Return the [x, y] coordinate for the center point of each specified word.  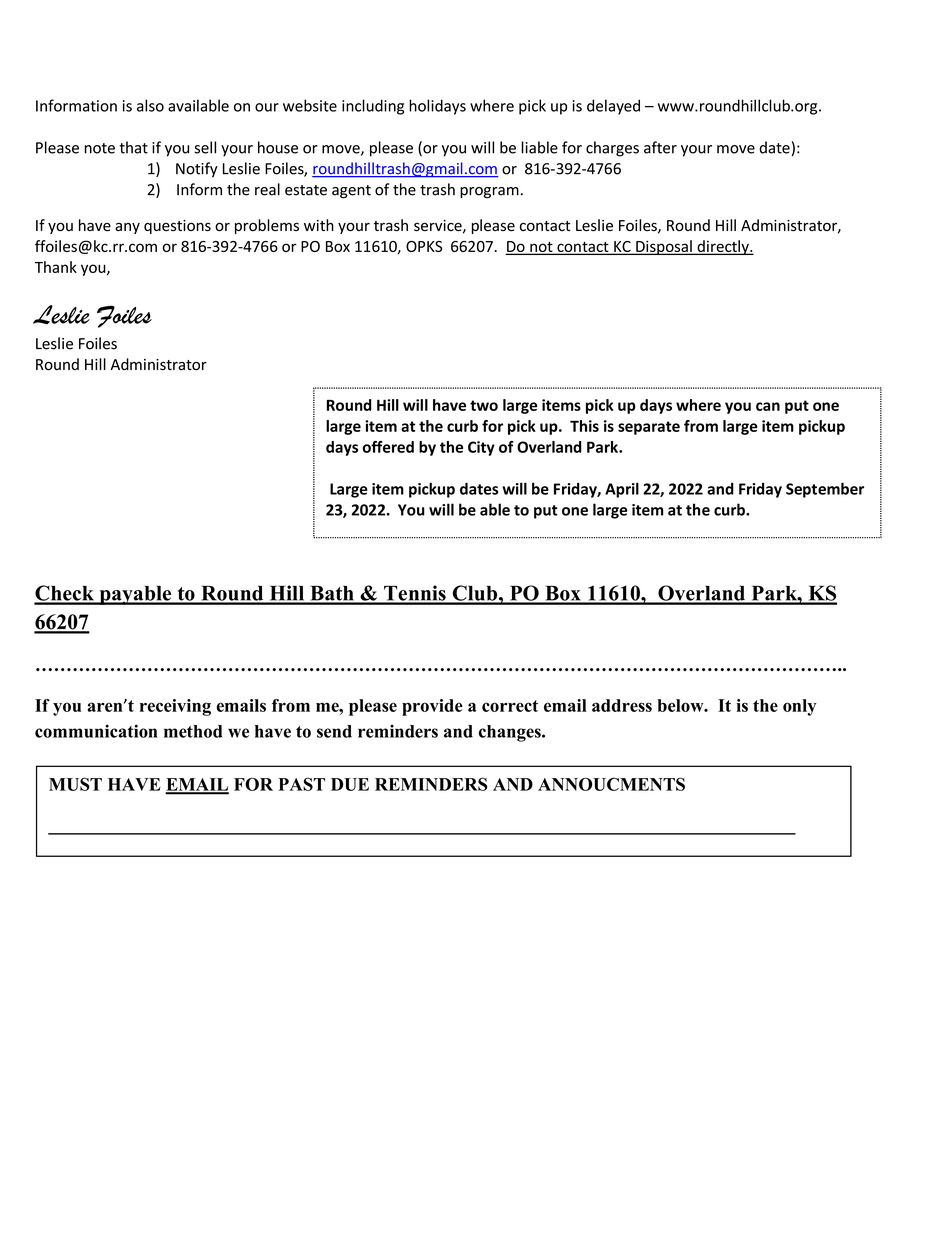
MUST [75, 784]
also [150, 105]
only [799, 707]
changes [511, 733]
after [660, 147]
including [373, 107]
